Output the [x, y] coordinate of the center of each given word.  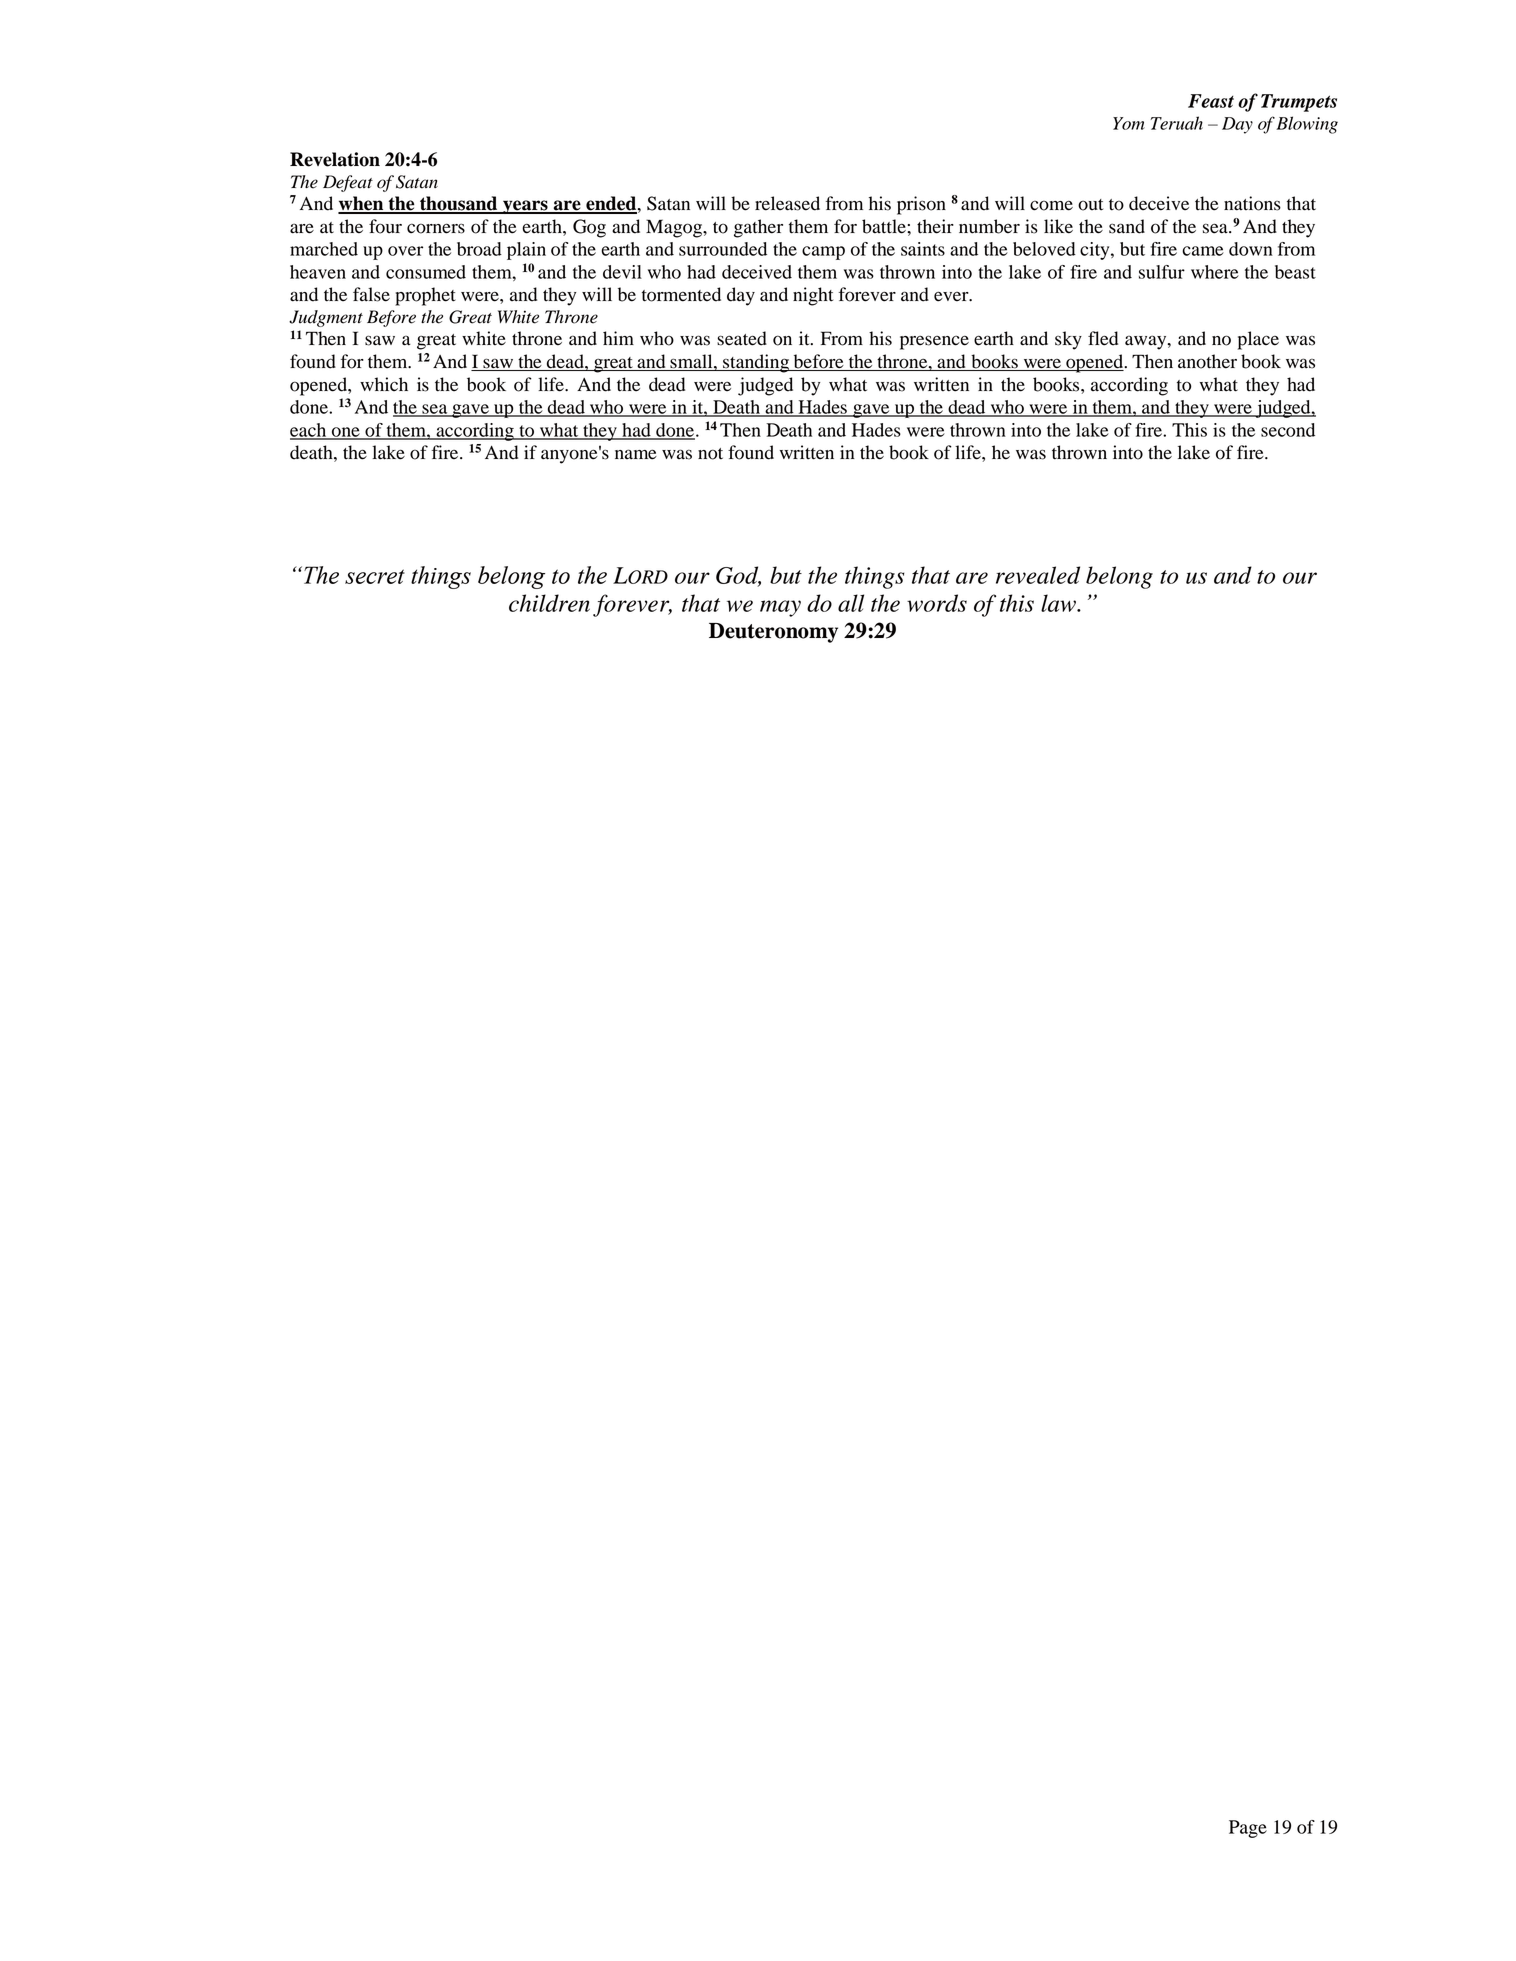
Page [1248, 1829]
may [780, 608]
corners [436, 228]
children [549, 603]
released [787, 203]
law [1059, 603]
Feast [1211, 101]
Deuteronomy [773, 633]
